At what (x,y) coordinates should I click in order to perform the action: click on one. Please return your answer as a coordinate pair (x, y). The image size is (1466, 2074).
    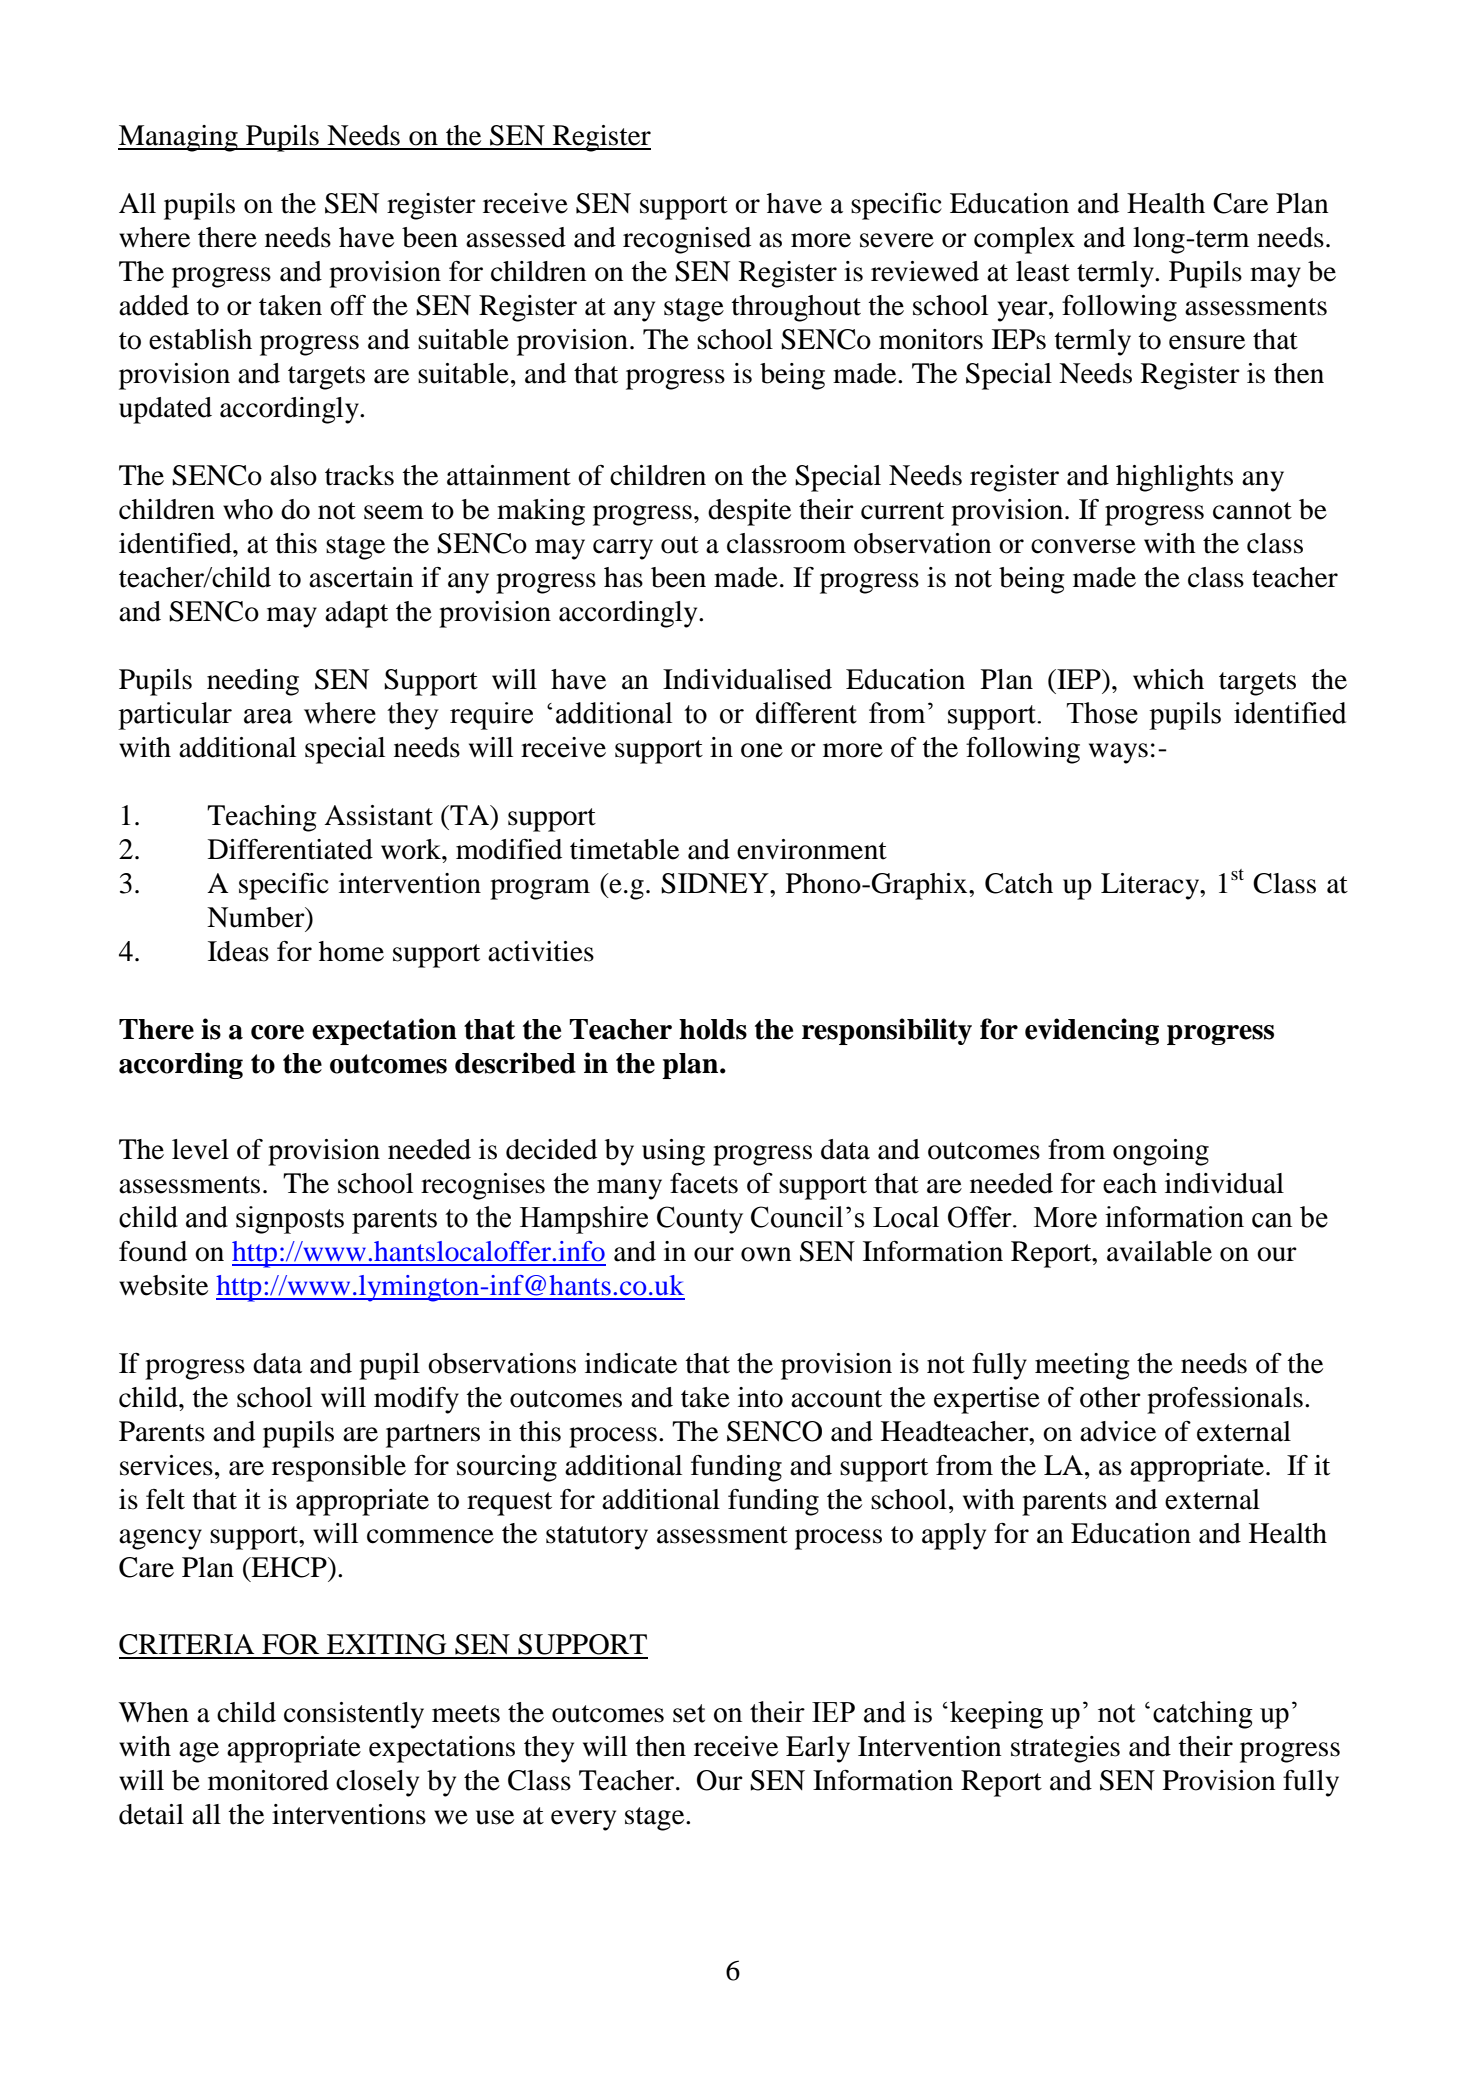
    Looking at the image, I should click on (762, 750).
